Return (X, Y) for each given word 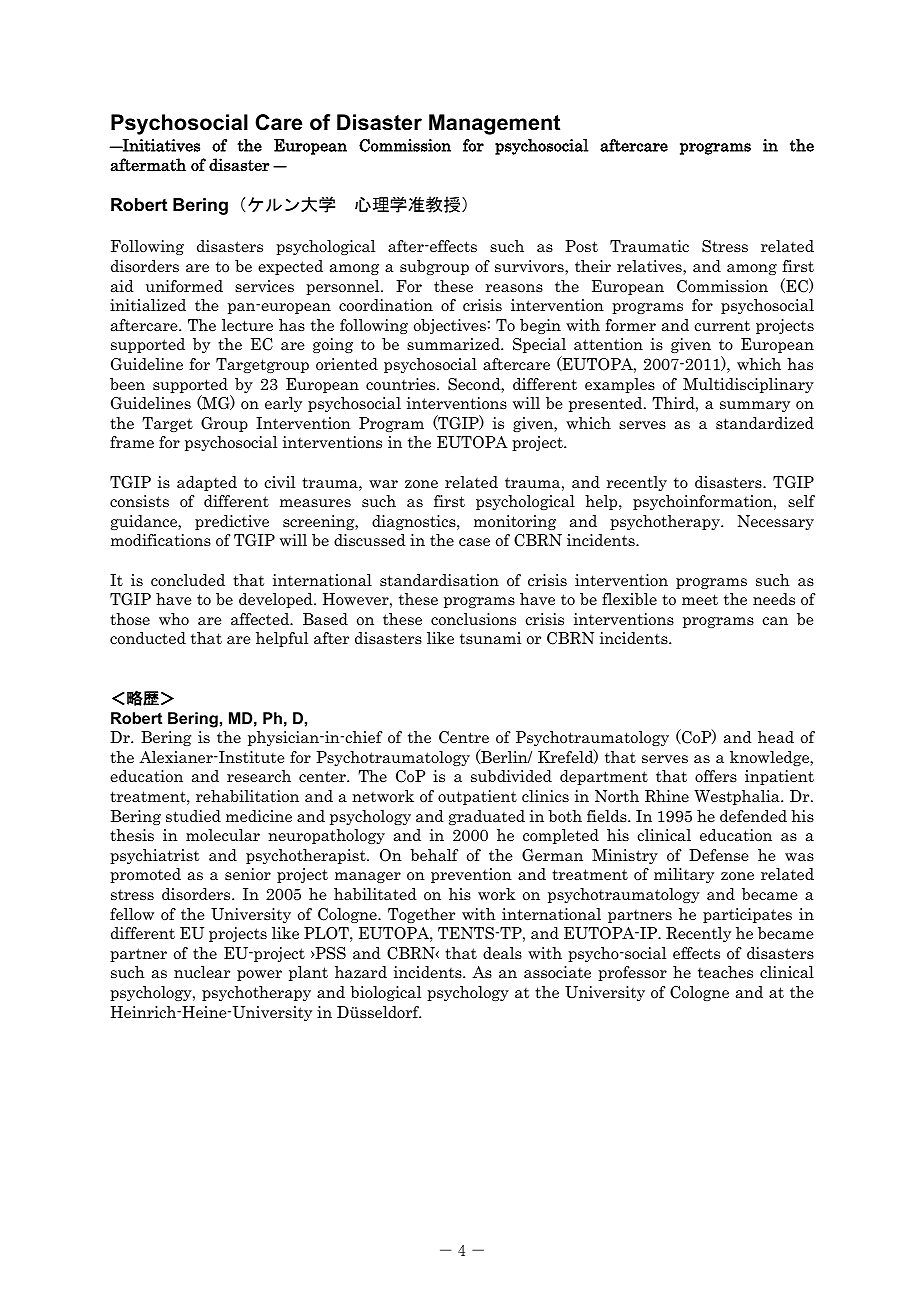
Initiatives (160, 145)
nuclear (202, 972)
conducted (148, 638)
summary (755, 406)
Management (494, 124)
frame (132, 442)
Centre (464, 737)
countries (402, 384)
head (776, 737)
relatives (650, 266)
